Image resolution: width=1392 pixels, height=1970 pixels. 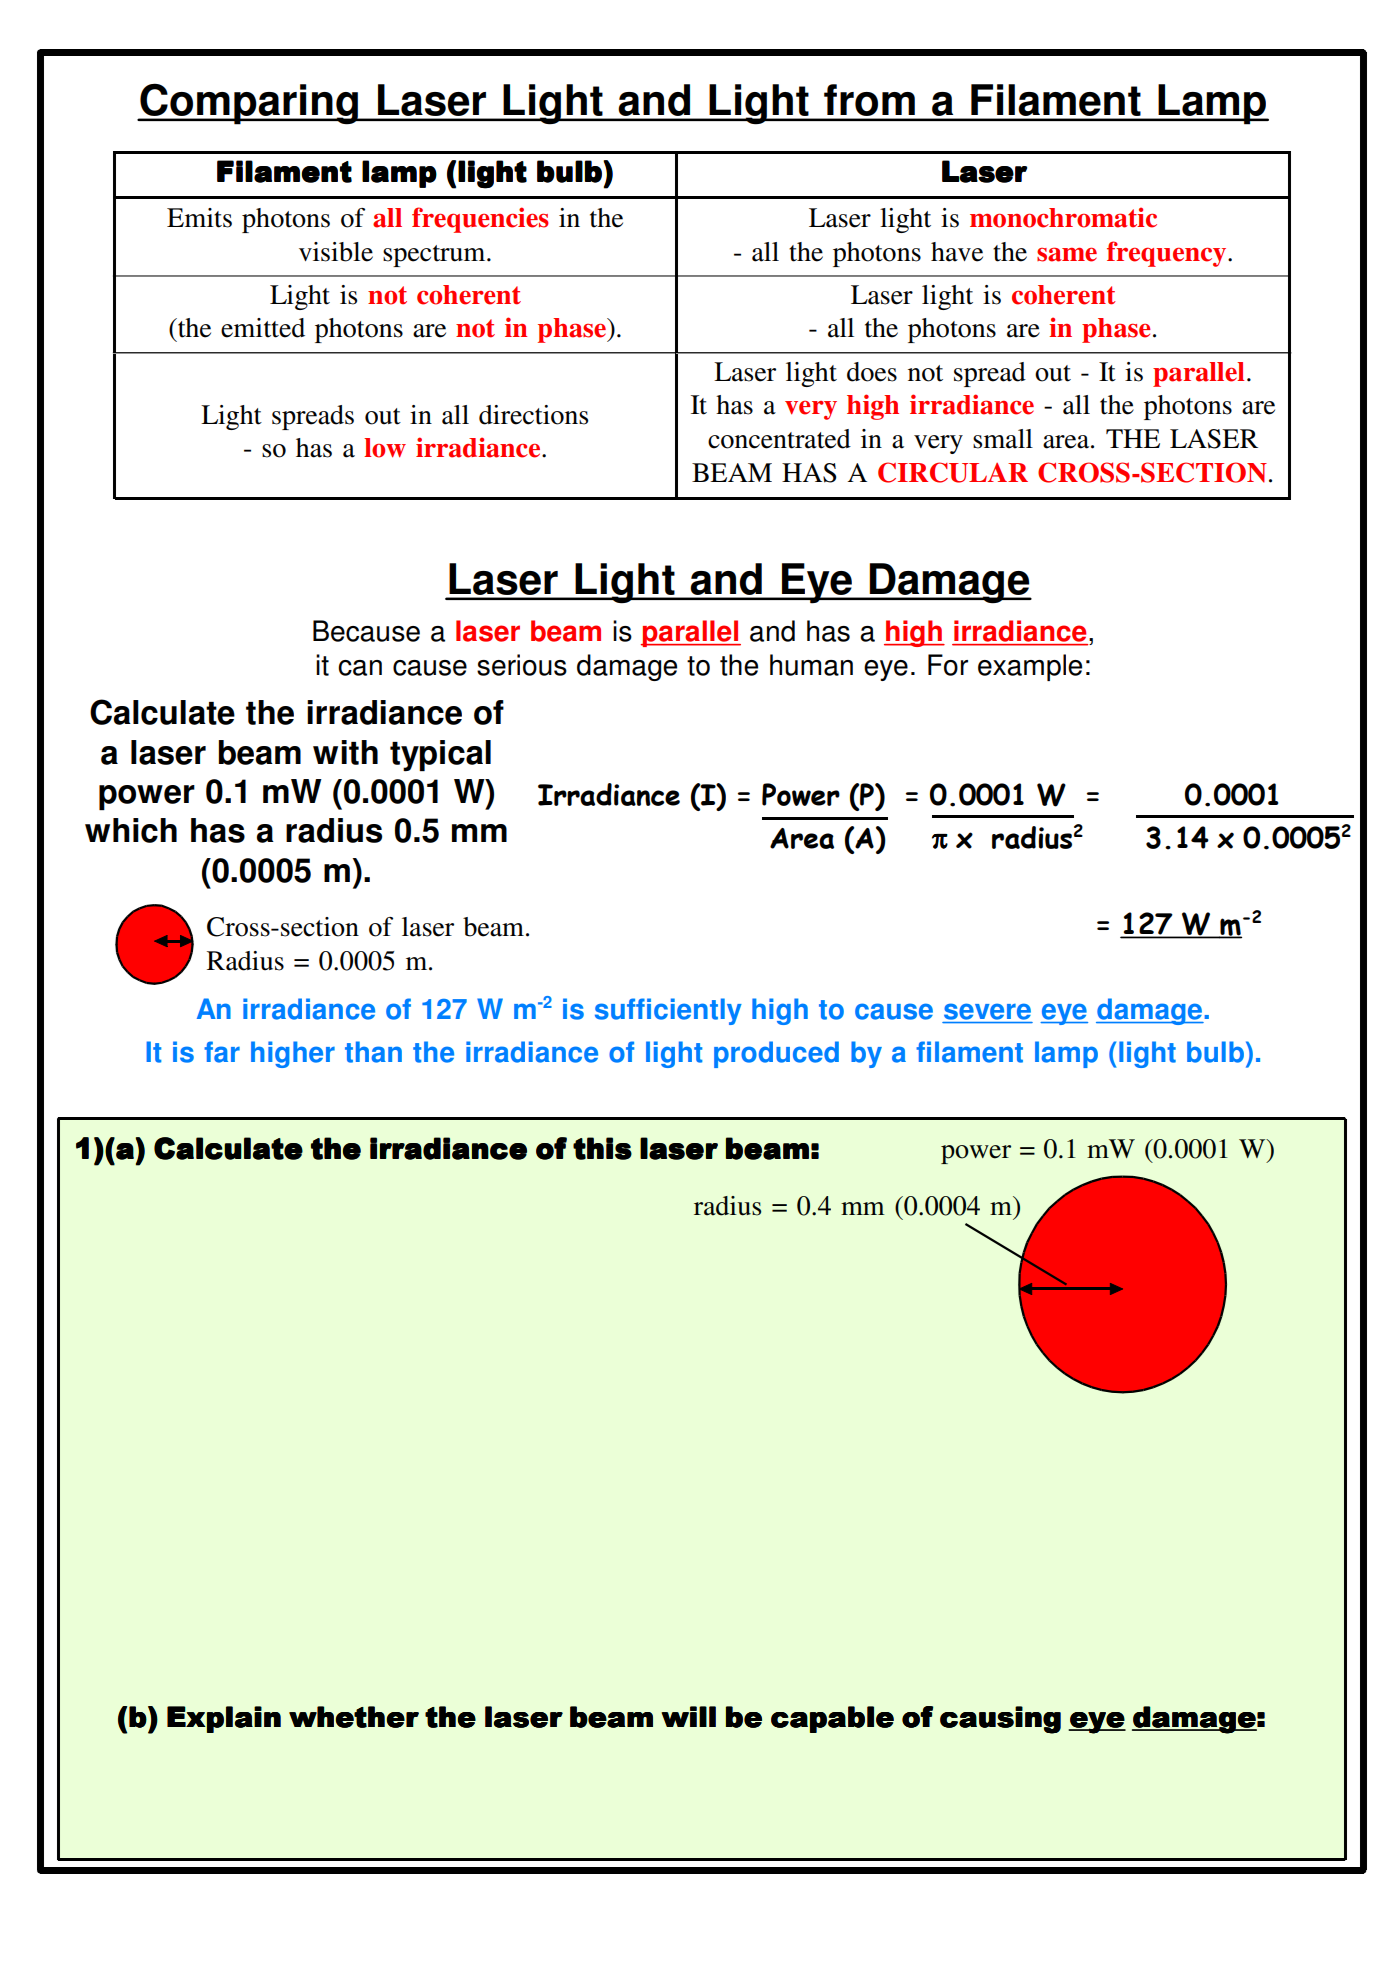 I want to click on example, so click(x=1030, y=667).
